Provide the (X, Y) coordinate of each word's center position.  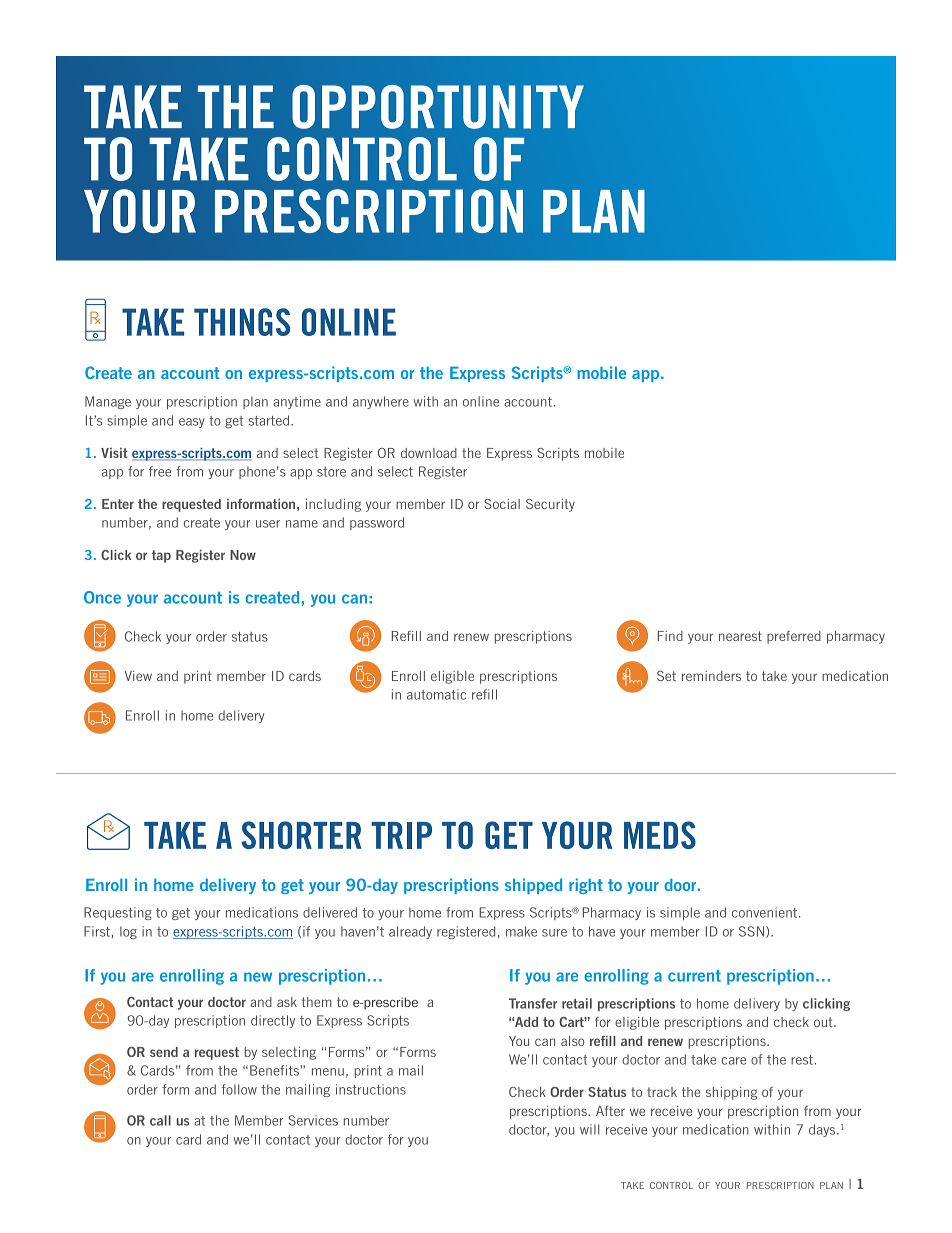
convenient (766, 912)
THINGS (242, 322)
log (128, 932)
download (429, 453)
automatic (436, 694)
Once (102, 597)
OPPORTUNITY (438, 107)
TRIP (401, 835)
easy (192, 423)
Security (550, 505)
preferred (794, 637)
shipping (731, 1093)
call (160, 1120)
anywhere (381, 402)
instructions (371, 1089)
